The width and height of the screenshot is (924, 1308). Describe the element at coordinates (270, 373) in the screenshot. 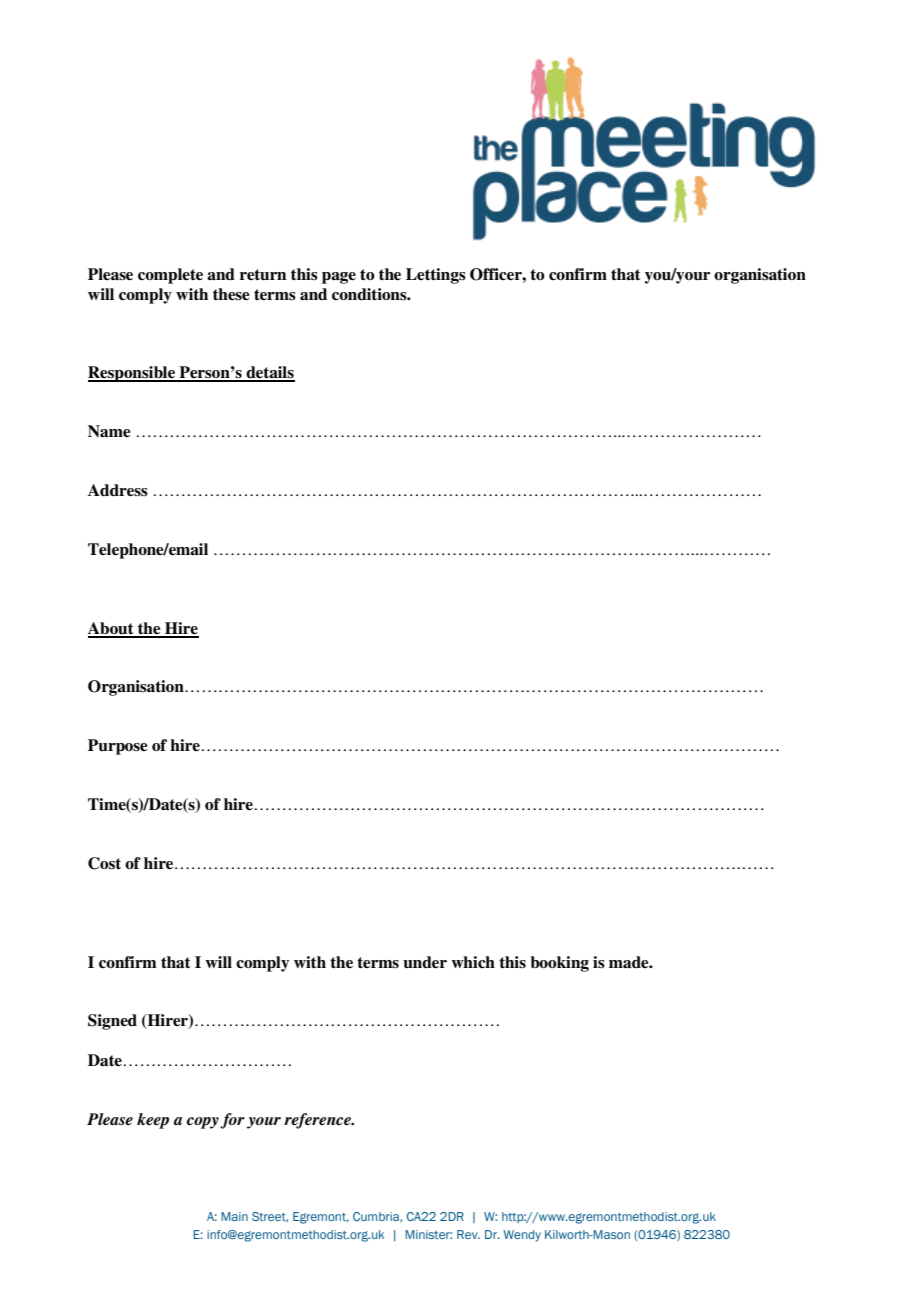

I see `details` at that location.
